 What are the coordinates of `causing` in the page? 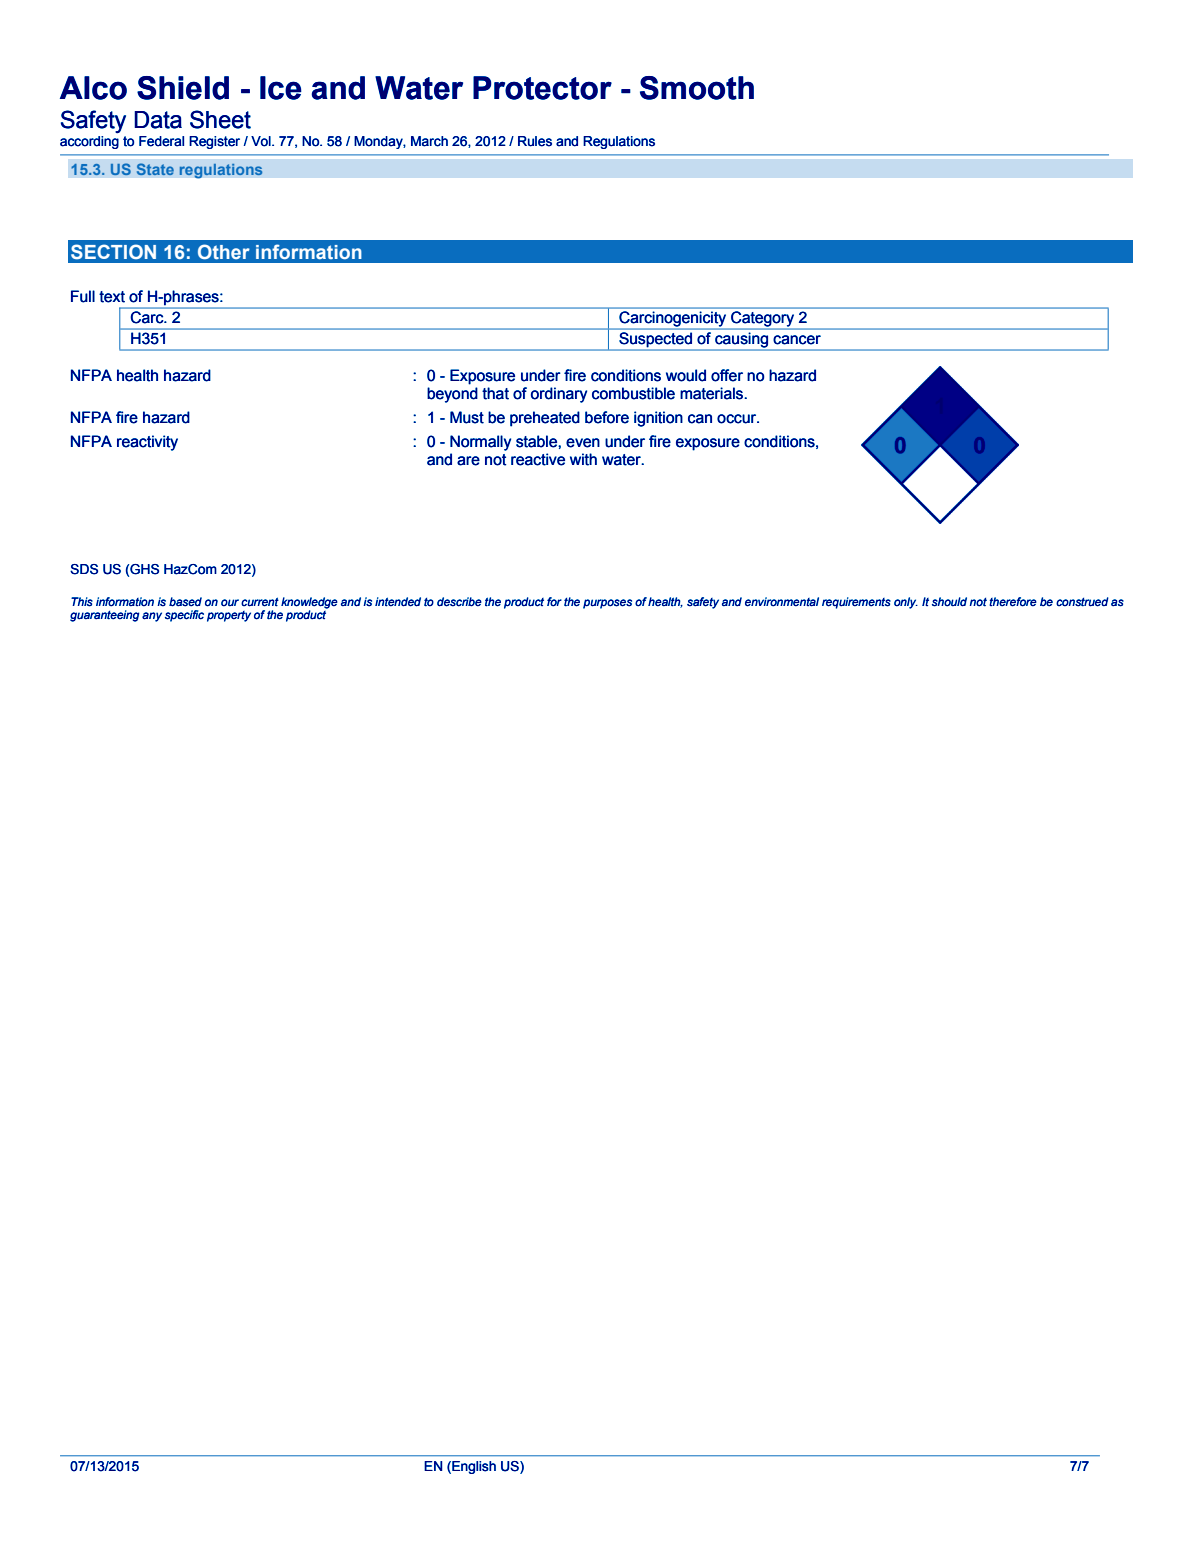 It's located at (741, 340).
